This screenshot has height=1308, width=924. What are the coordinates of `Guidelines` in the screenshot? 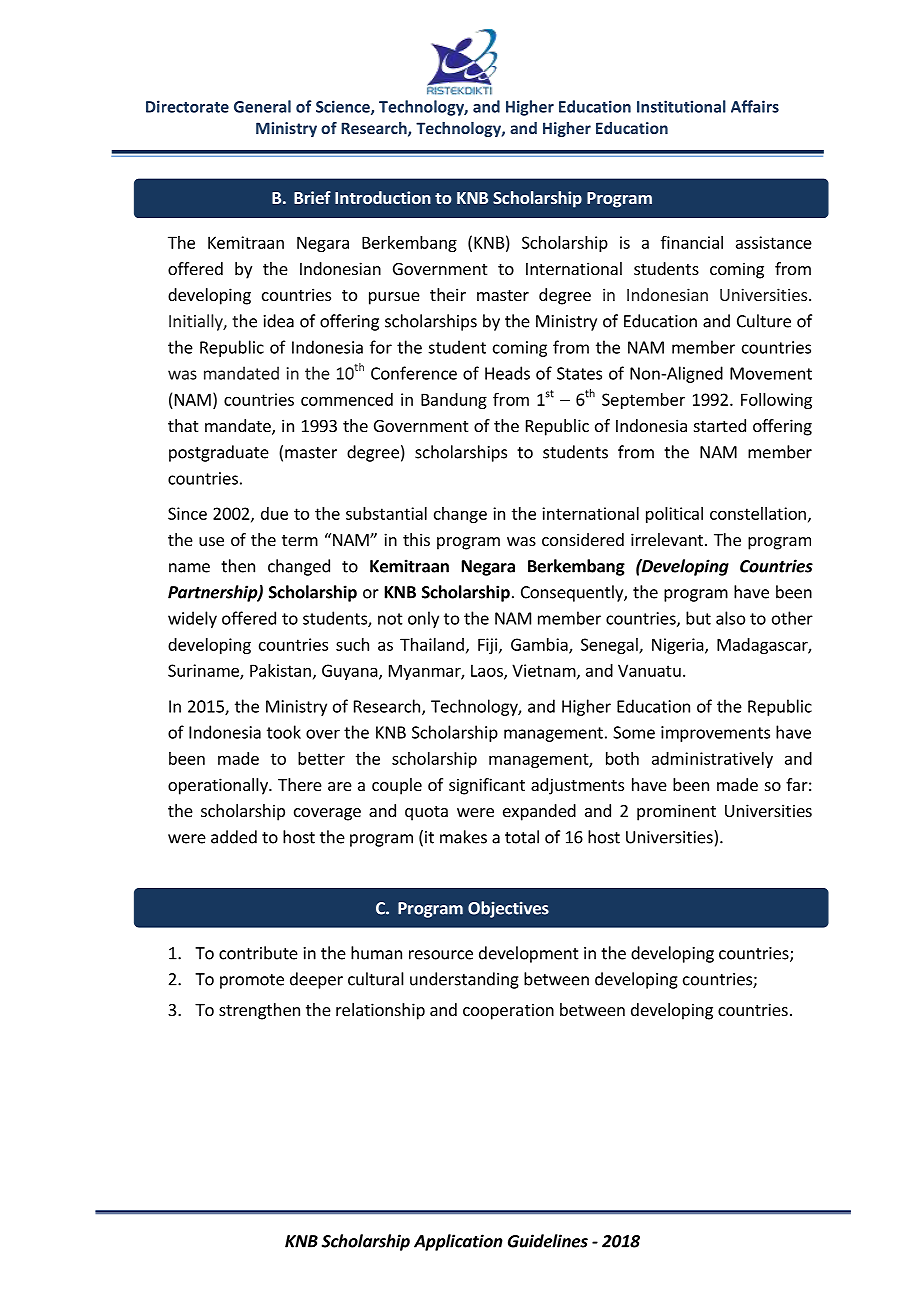 It's located at (548, 1241).
